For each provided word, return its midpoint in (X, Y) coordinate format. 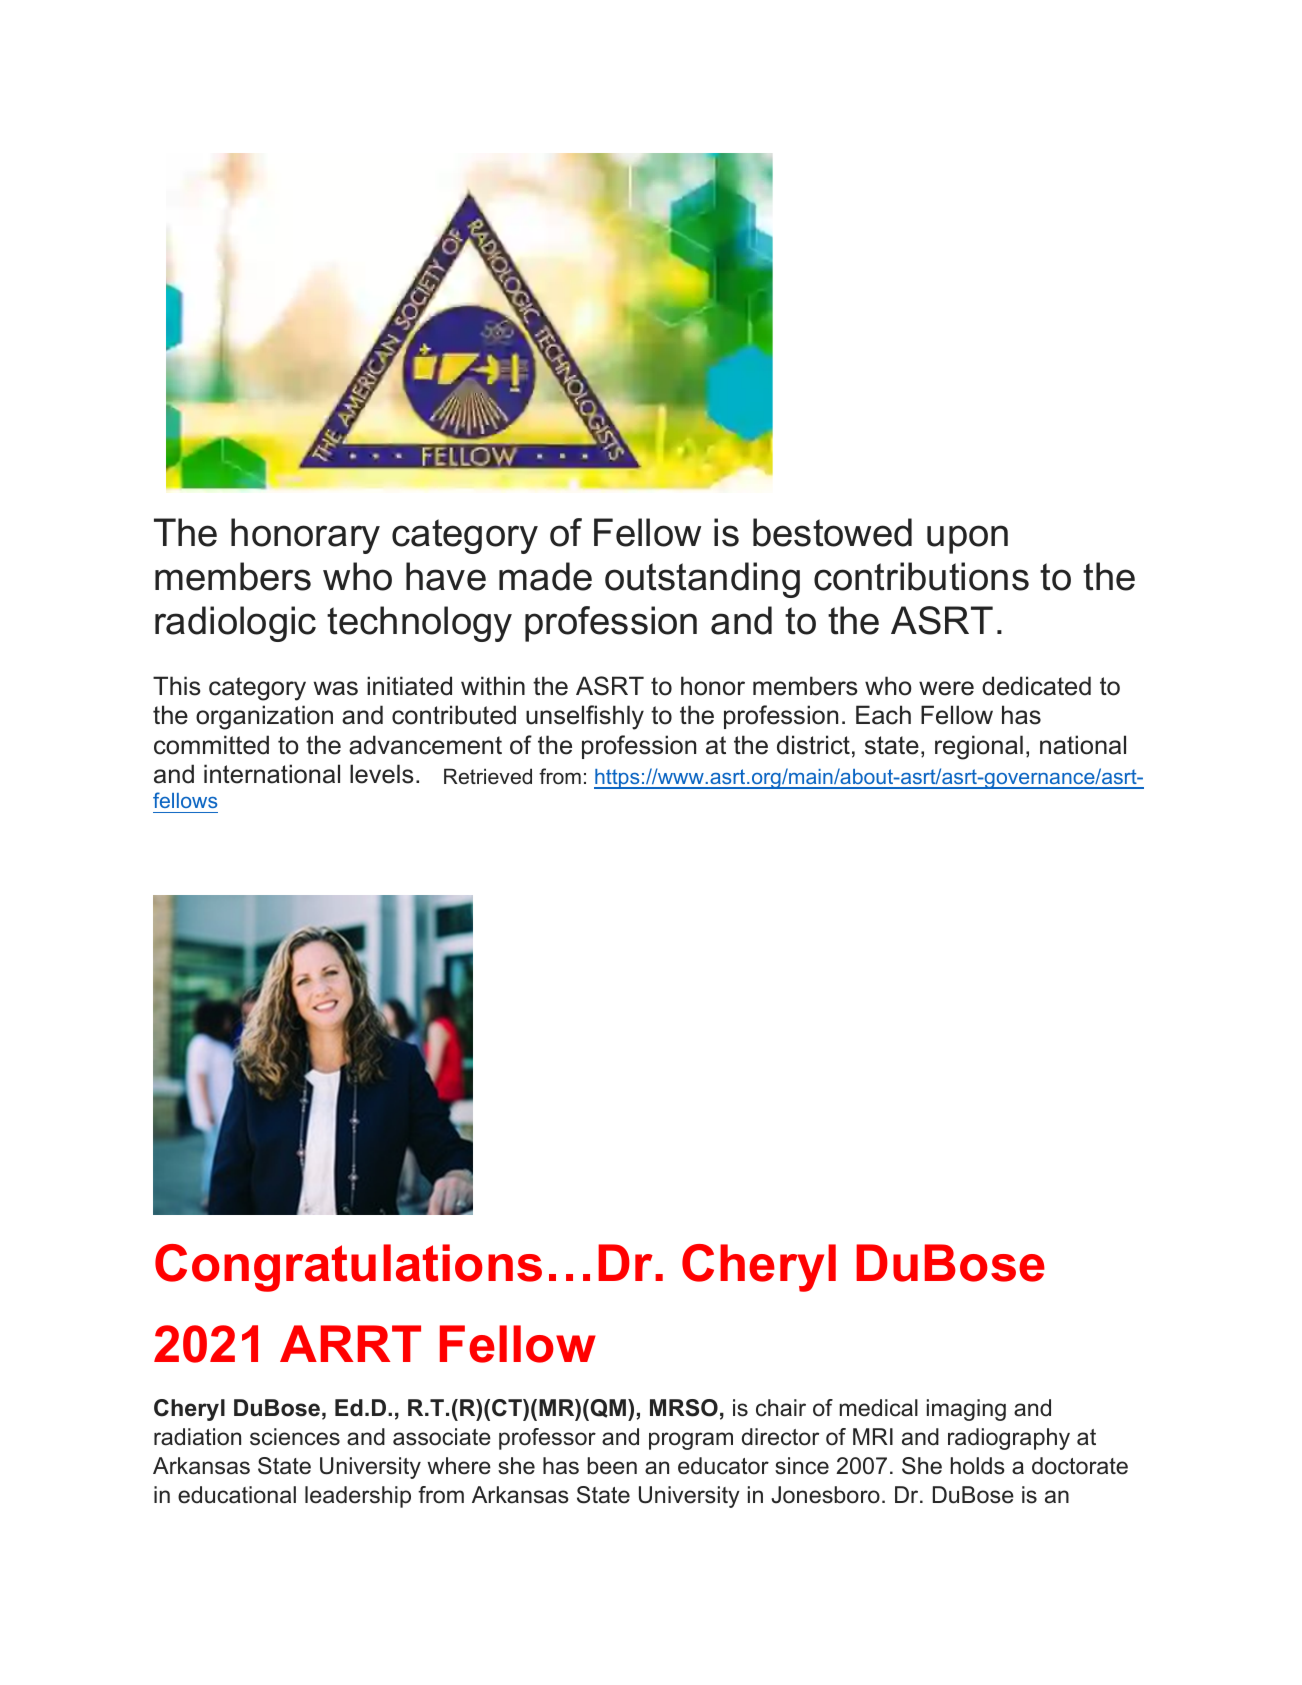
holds (978, 1466)
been (612, 1466)
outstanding (702, 580)
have (446, 576)
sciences (295, 1437)
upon (967, 539)
